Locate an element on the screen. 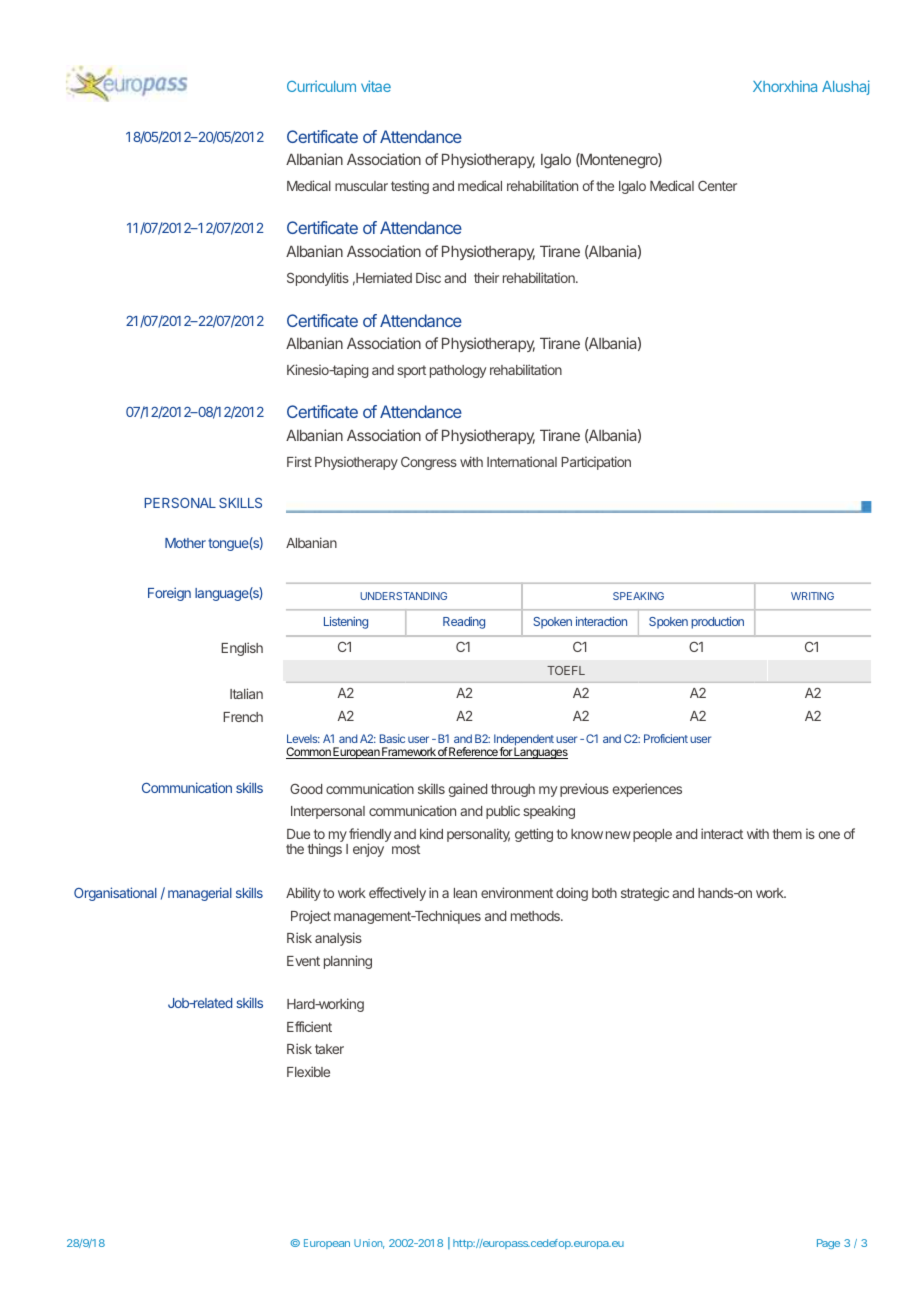 The image size is (924, 1308). Reading is located at coordinates (464, 623).
